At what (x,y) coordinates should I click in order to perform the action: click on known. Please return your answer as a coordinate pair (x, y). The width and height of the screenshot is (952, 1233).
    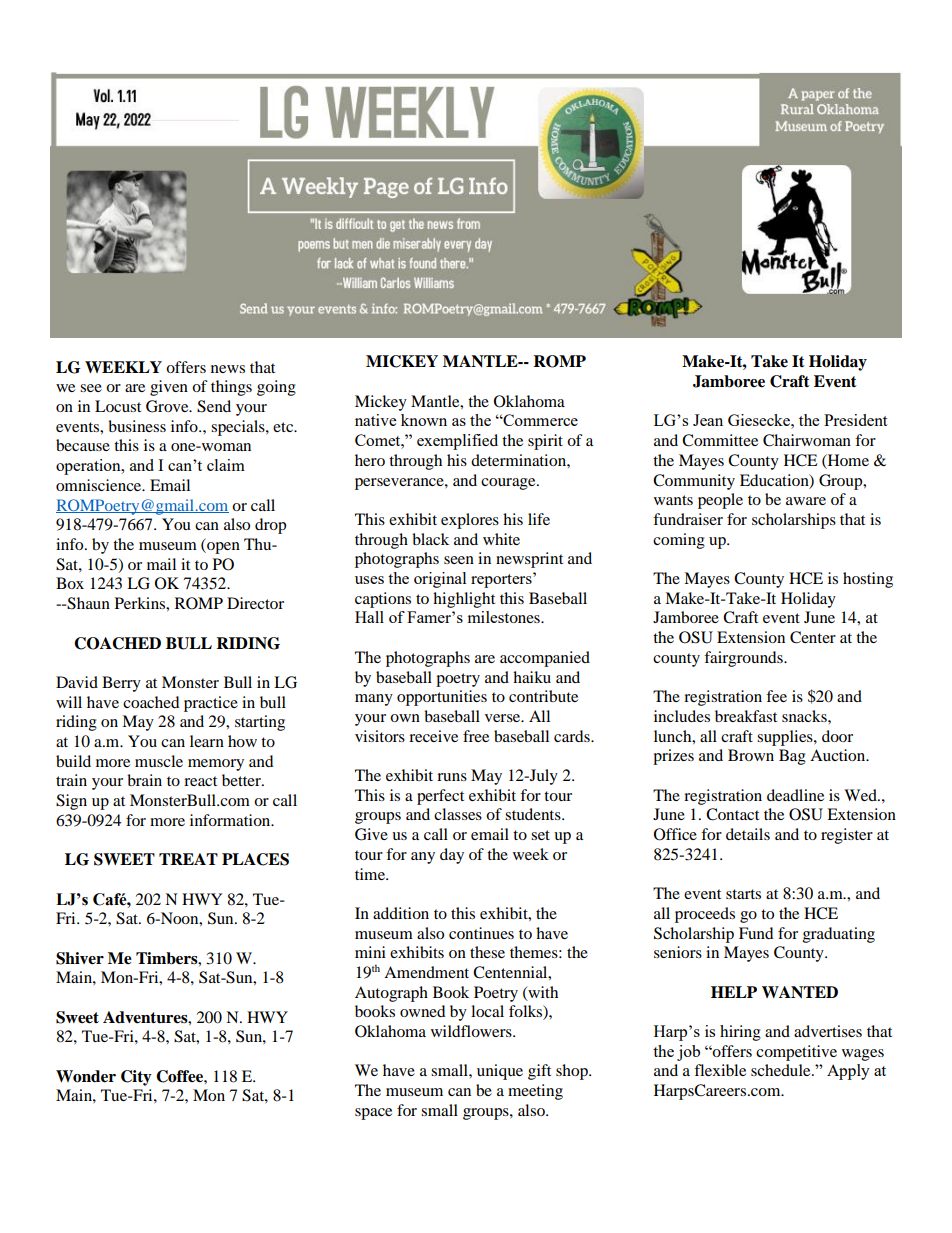
    Looking at the image, I should click on (424, 420).
